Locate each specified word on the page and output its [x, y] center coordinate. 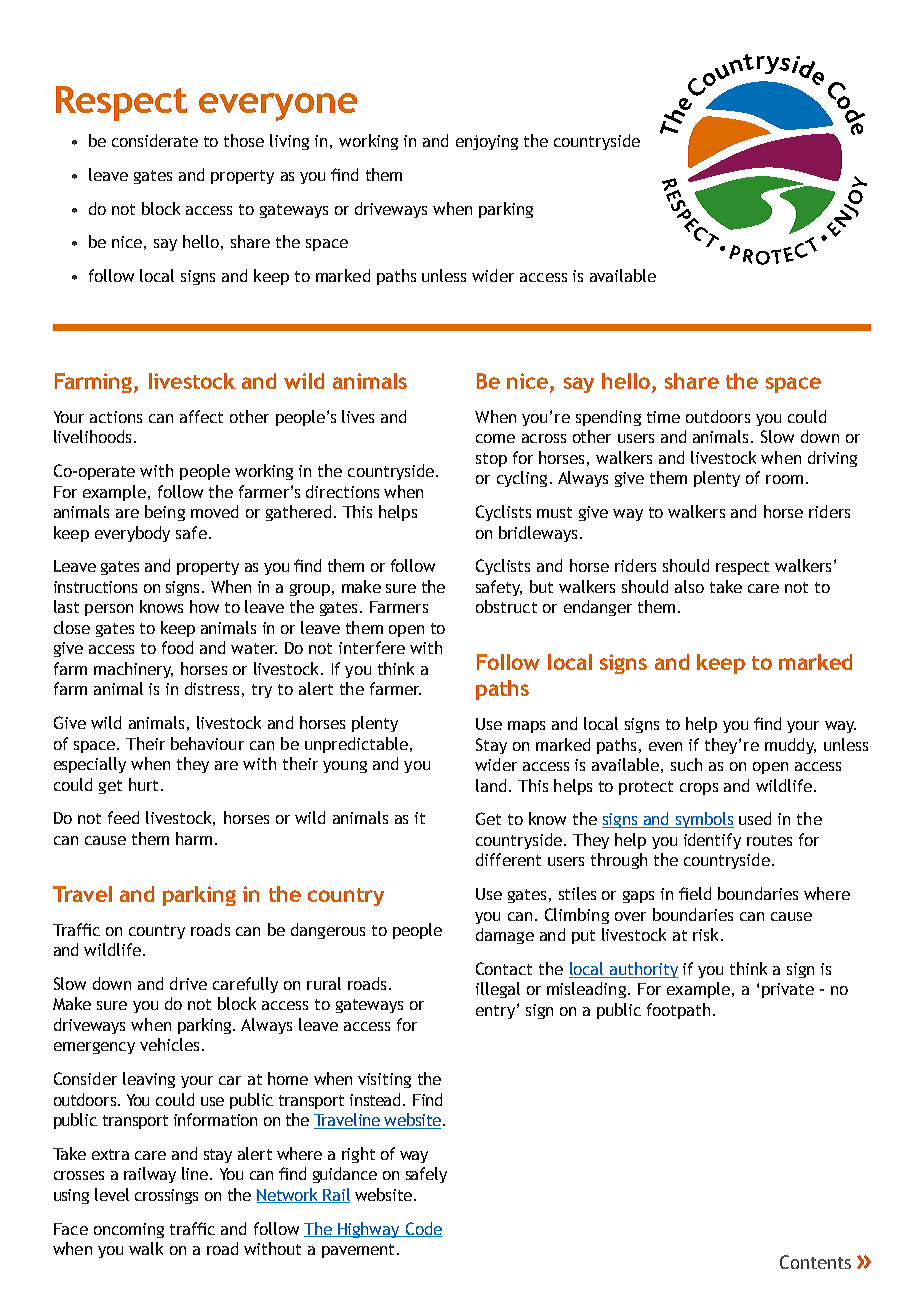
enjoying [487, 142]
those [244, 140]
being [165, 513]
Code [422, 1229]
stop [491, 460]
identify [712, 841]
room [784, 479]
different [508, 859]
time [663, 417]
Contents [815, 1262]
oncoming [129, 1230]
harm [194, 838]
